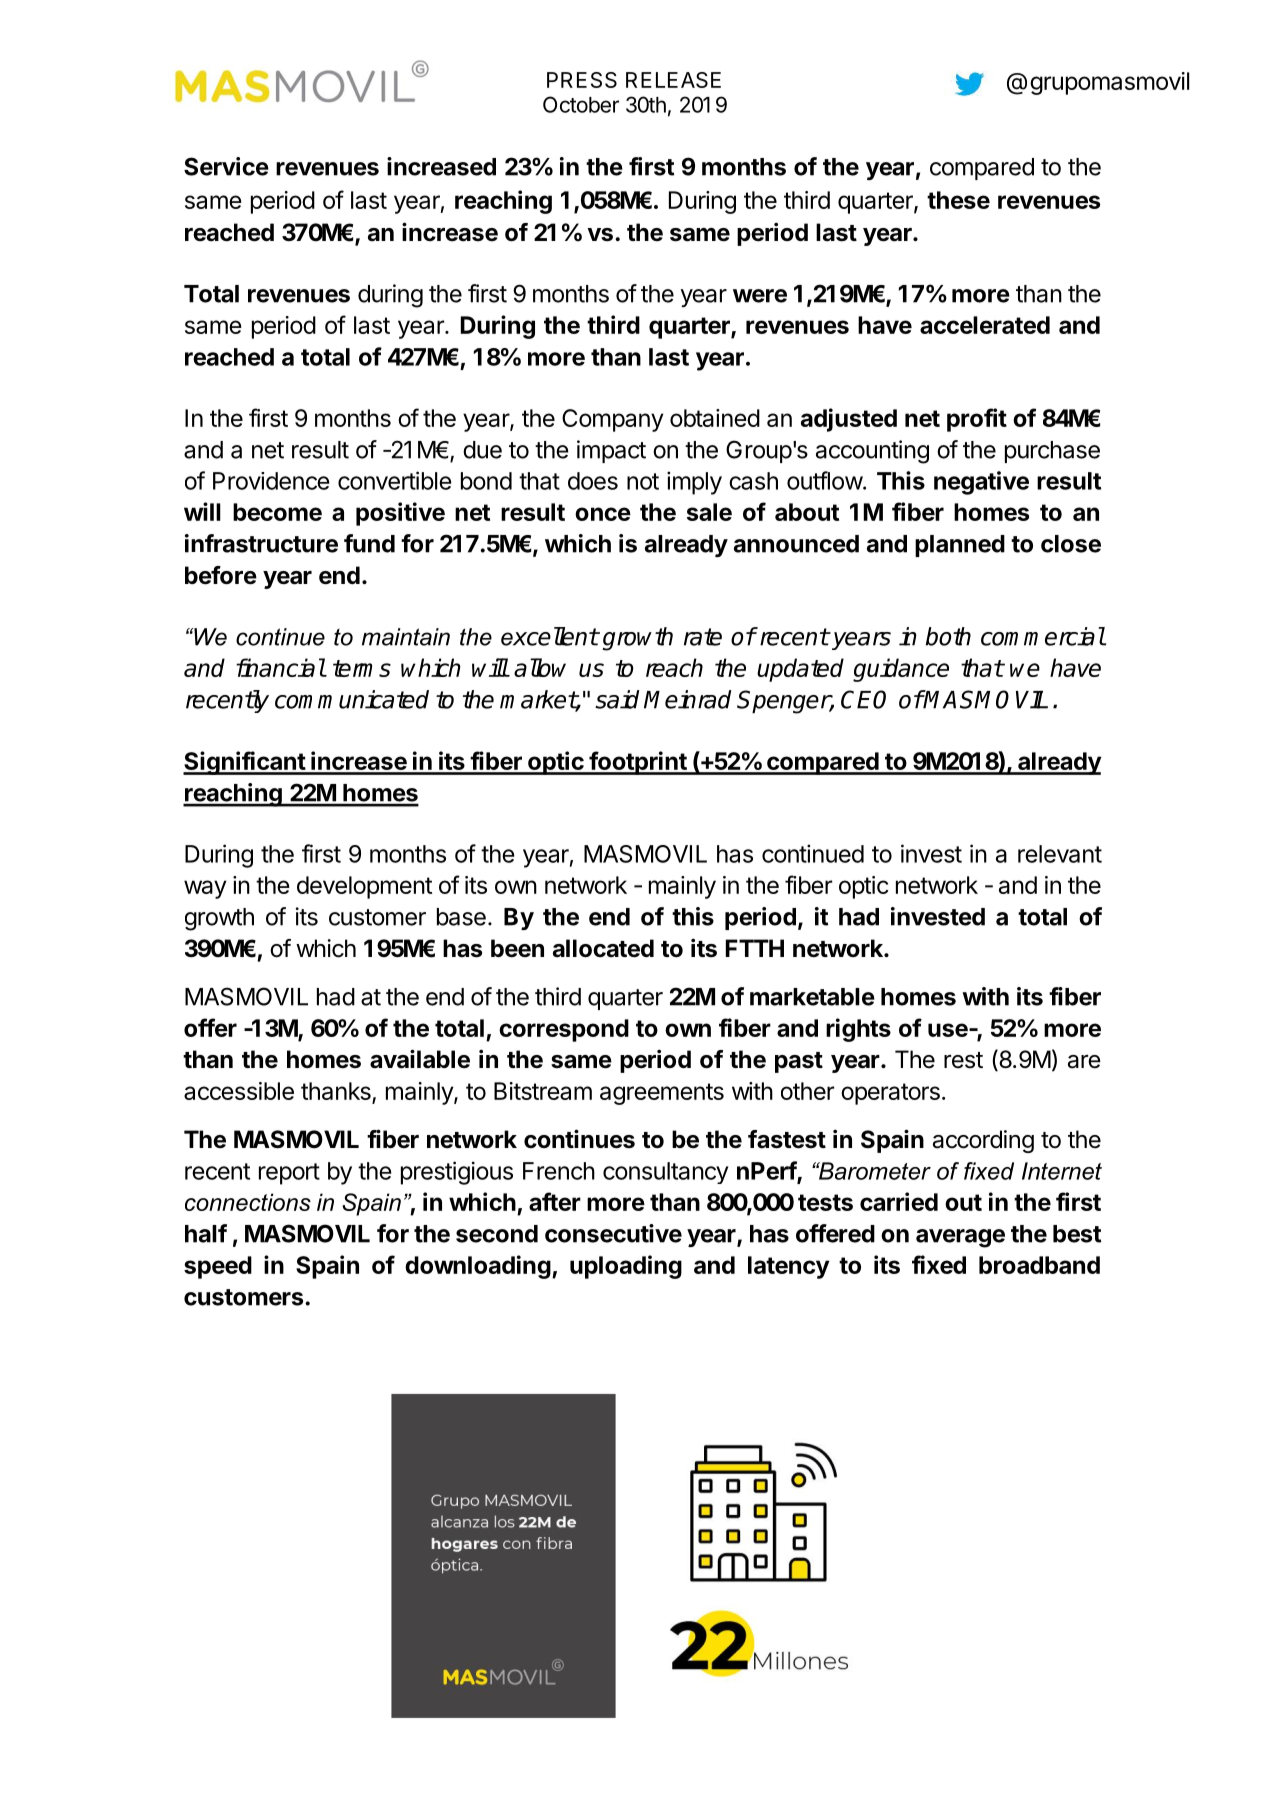 The height and width of the image is (1816, 1284). Describe the element at coordinates (362, 668) in the image. I see `terms` at that location.
